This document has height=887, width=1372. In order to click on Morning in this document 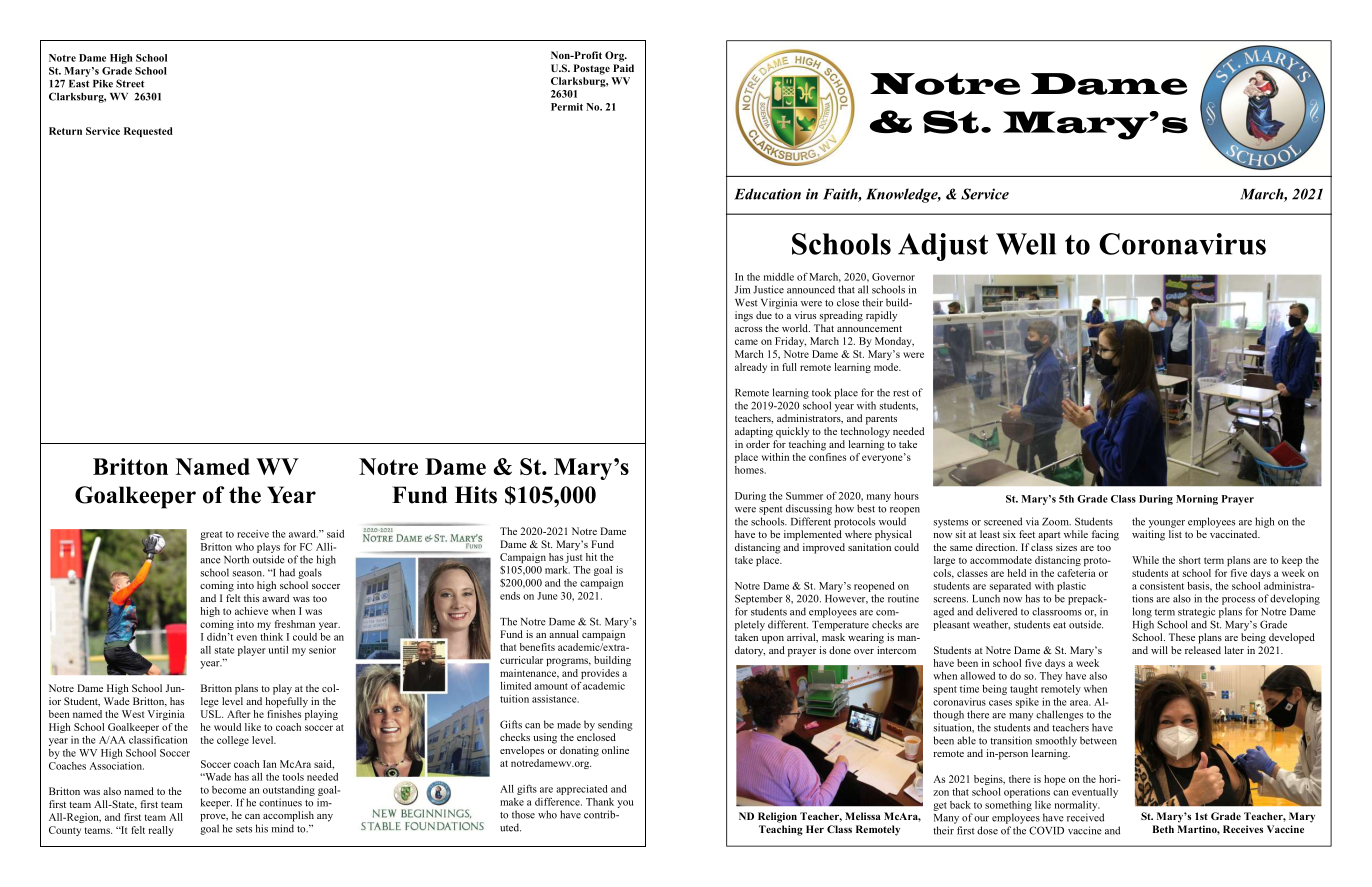, I will do `click(1197, 500)`.
